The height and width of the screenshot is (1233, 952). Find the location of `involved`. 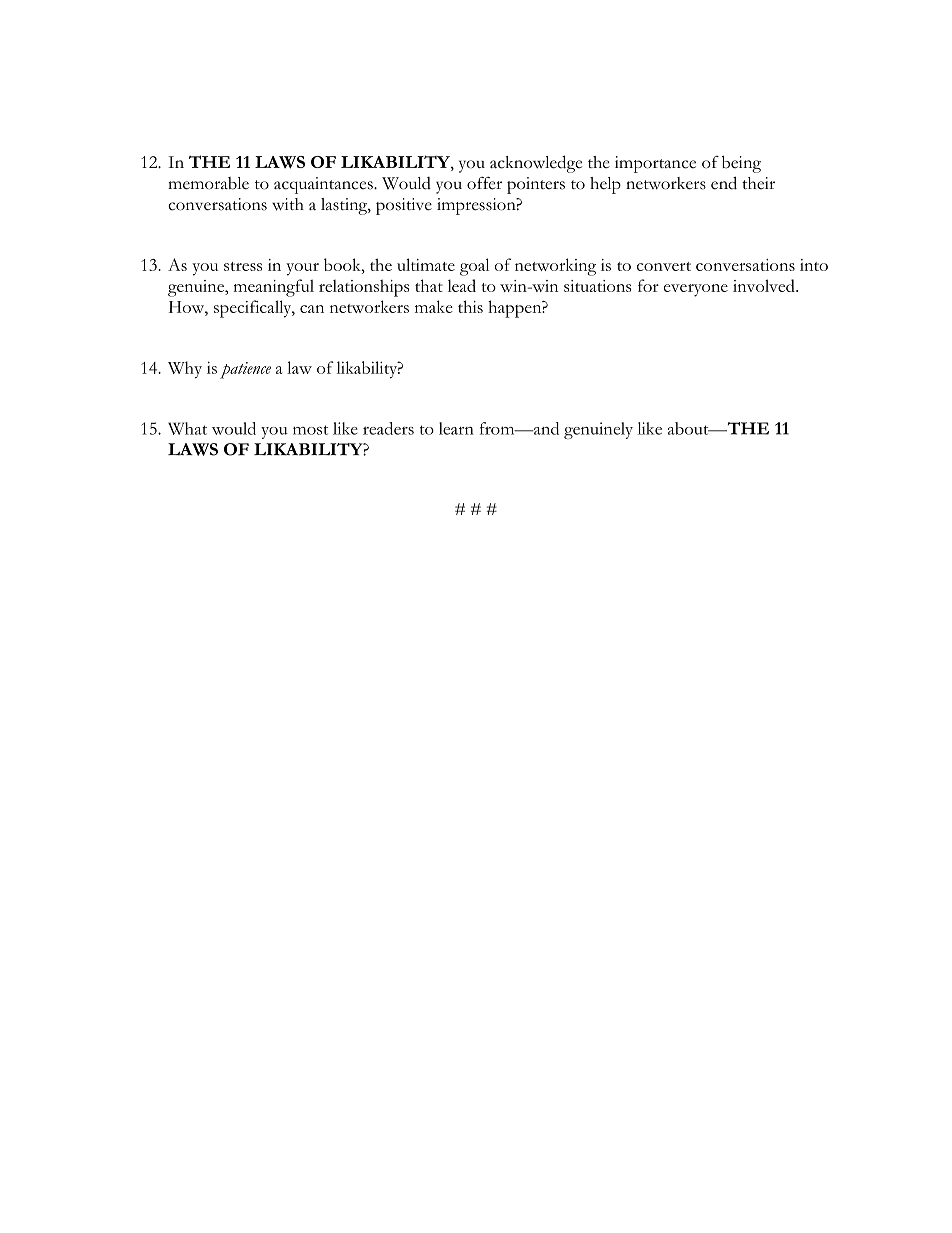

involved is located at coordinates (765, 285).
